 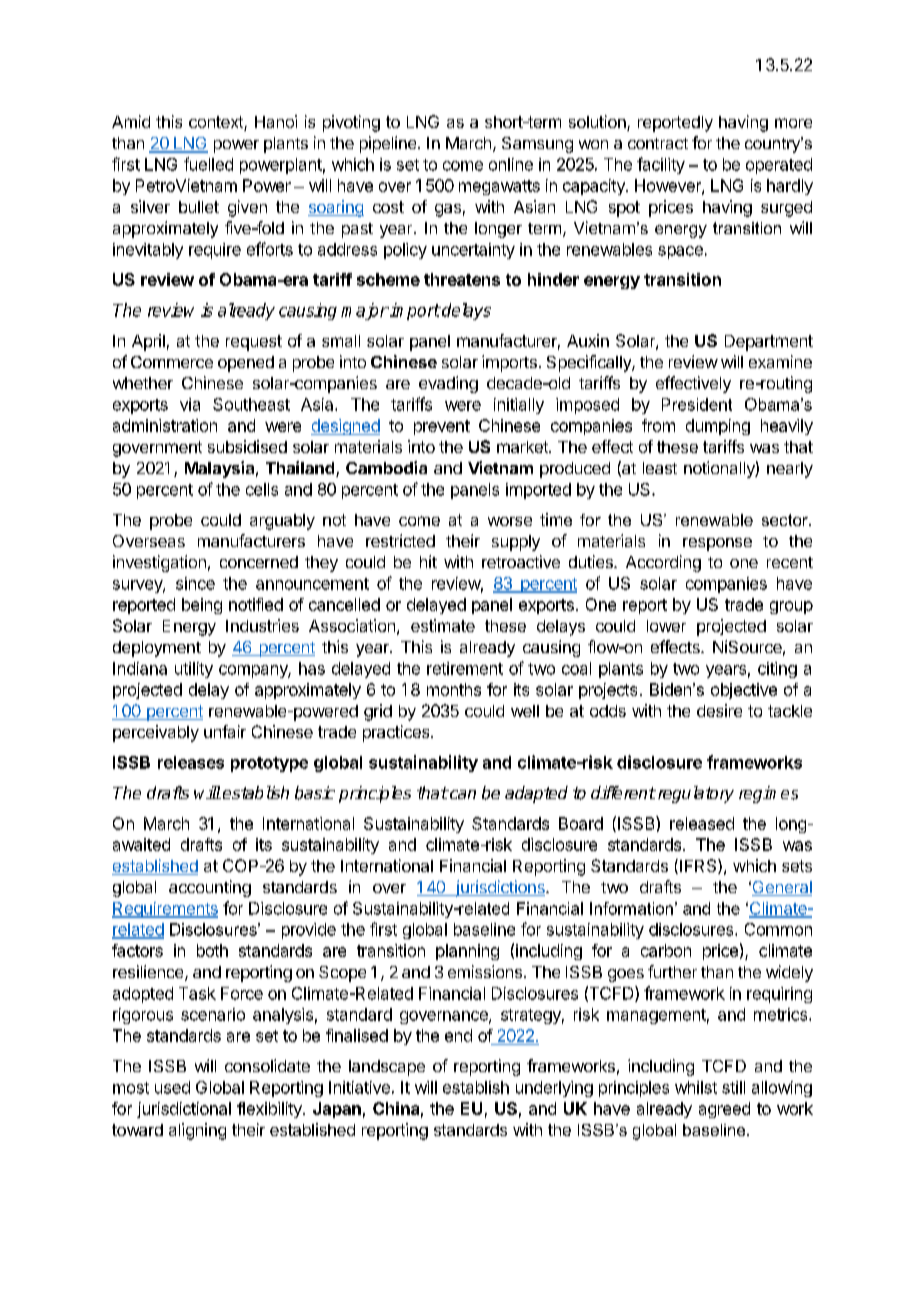 What do you see at coordinates (448, 384) in the screenshot?
I see `evading` at bounding box center [448, 384].
